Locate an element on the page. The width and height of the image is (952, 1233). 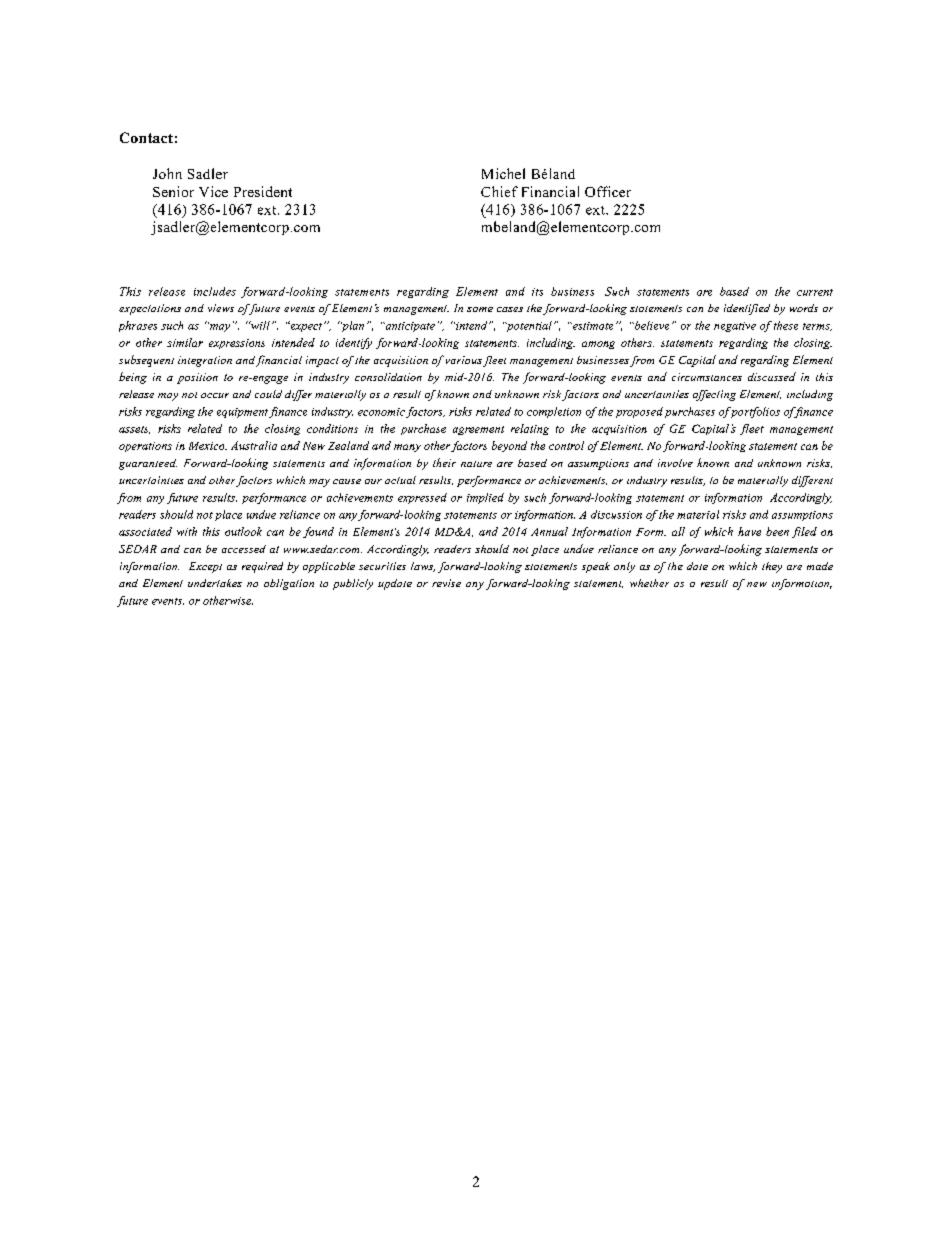
various is located at coordinates (464, 360).
